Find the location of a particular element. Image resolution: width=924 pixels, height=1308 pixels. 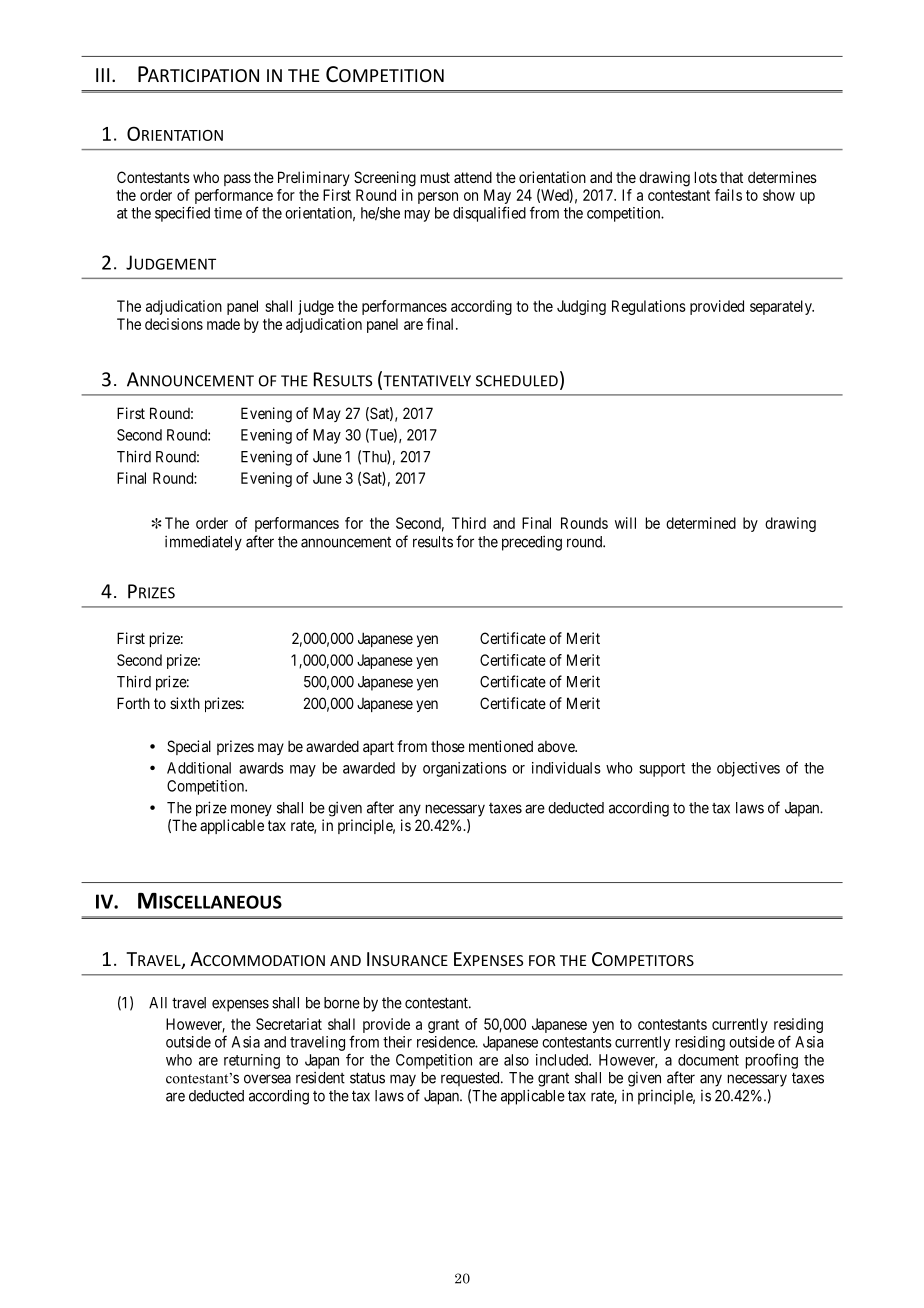

immediately is located at coordinates (203, 543).
